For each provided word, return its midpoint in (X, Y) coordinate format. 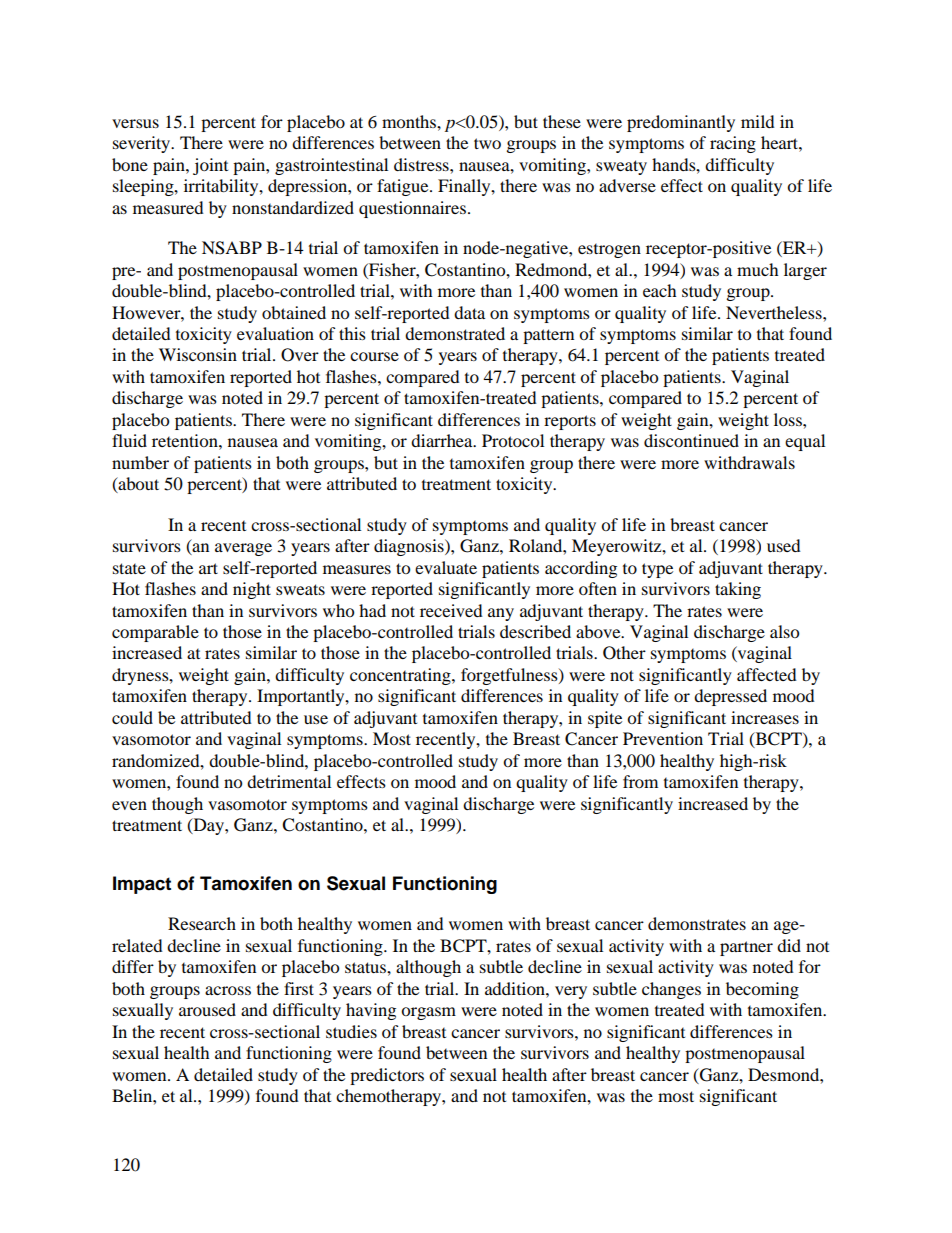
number (140, 462)
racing (733, 144)
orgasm (428, 1013)
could (132, 717)
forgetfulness (510, 676)
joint (210, 166)
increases (765, 717)
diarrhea (443, 440)
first (299, 988)
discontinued (691, 440)
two (487, 143)
